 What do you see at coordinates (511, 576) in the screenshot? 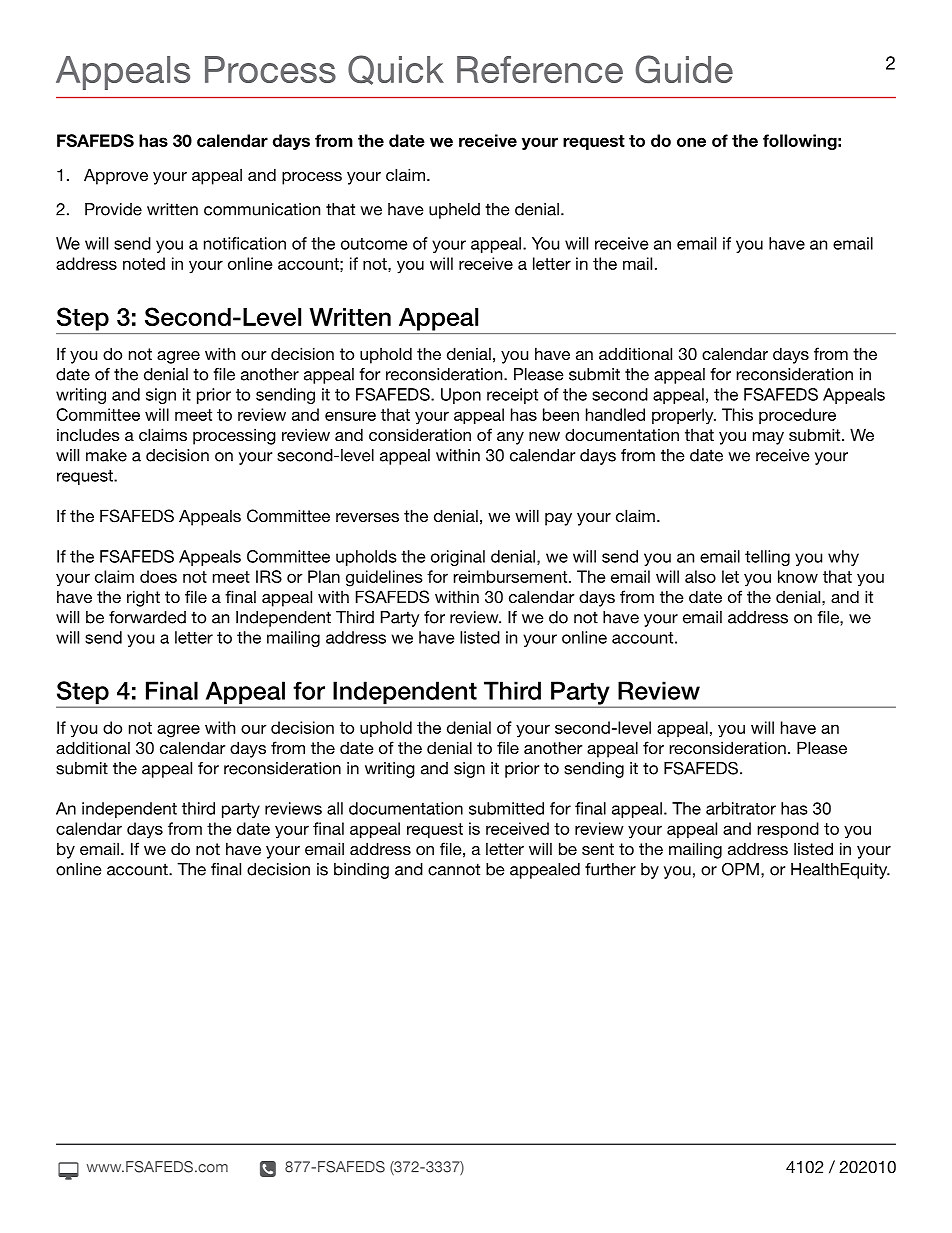
I see `reimbursement` at bounding box center [511, 576].
